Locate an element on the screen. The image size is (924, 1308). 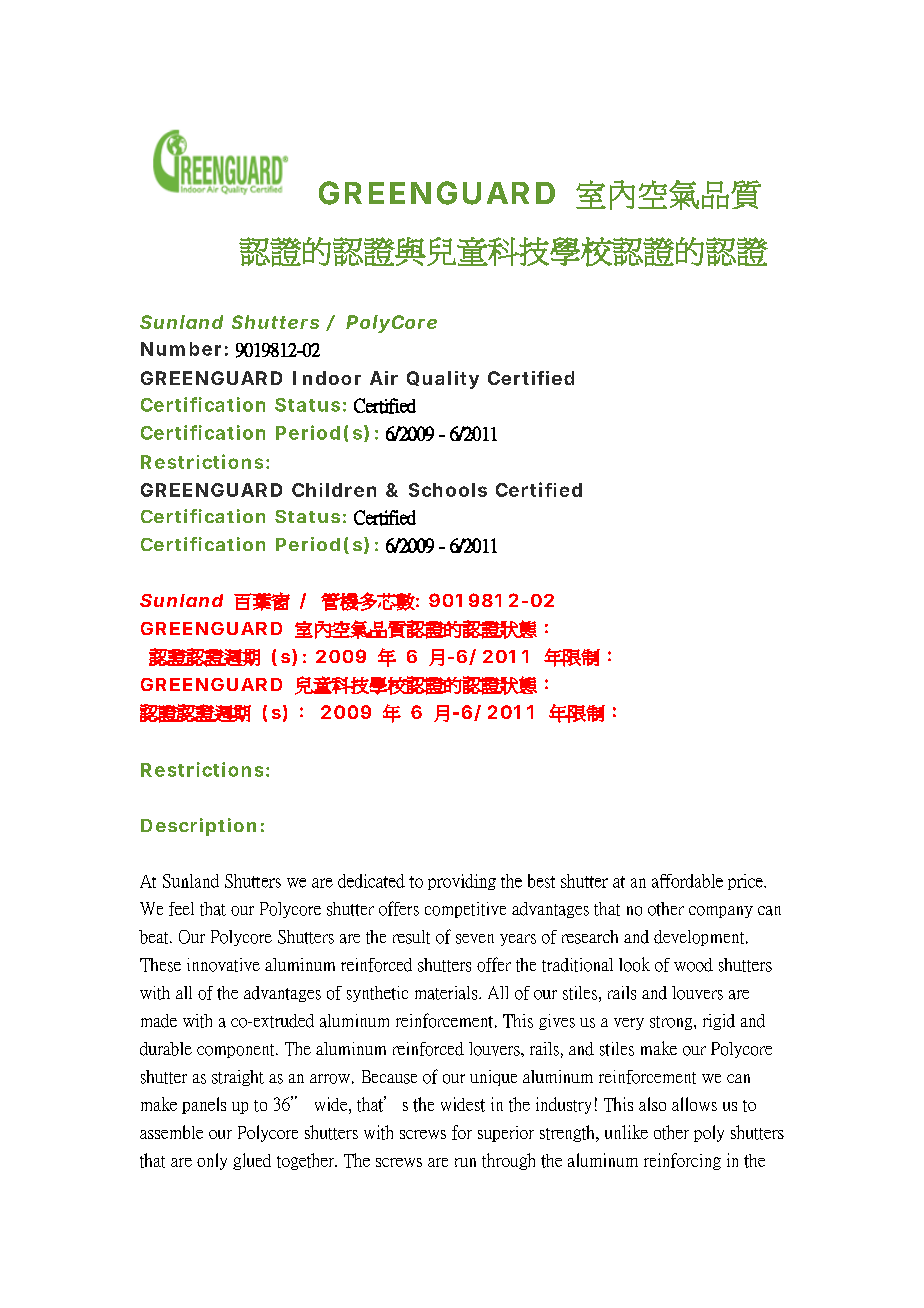
affordable is located at coordinates (687, 881).
